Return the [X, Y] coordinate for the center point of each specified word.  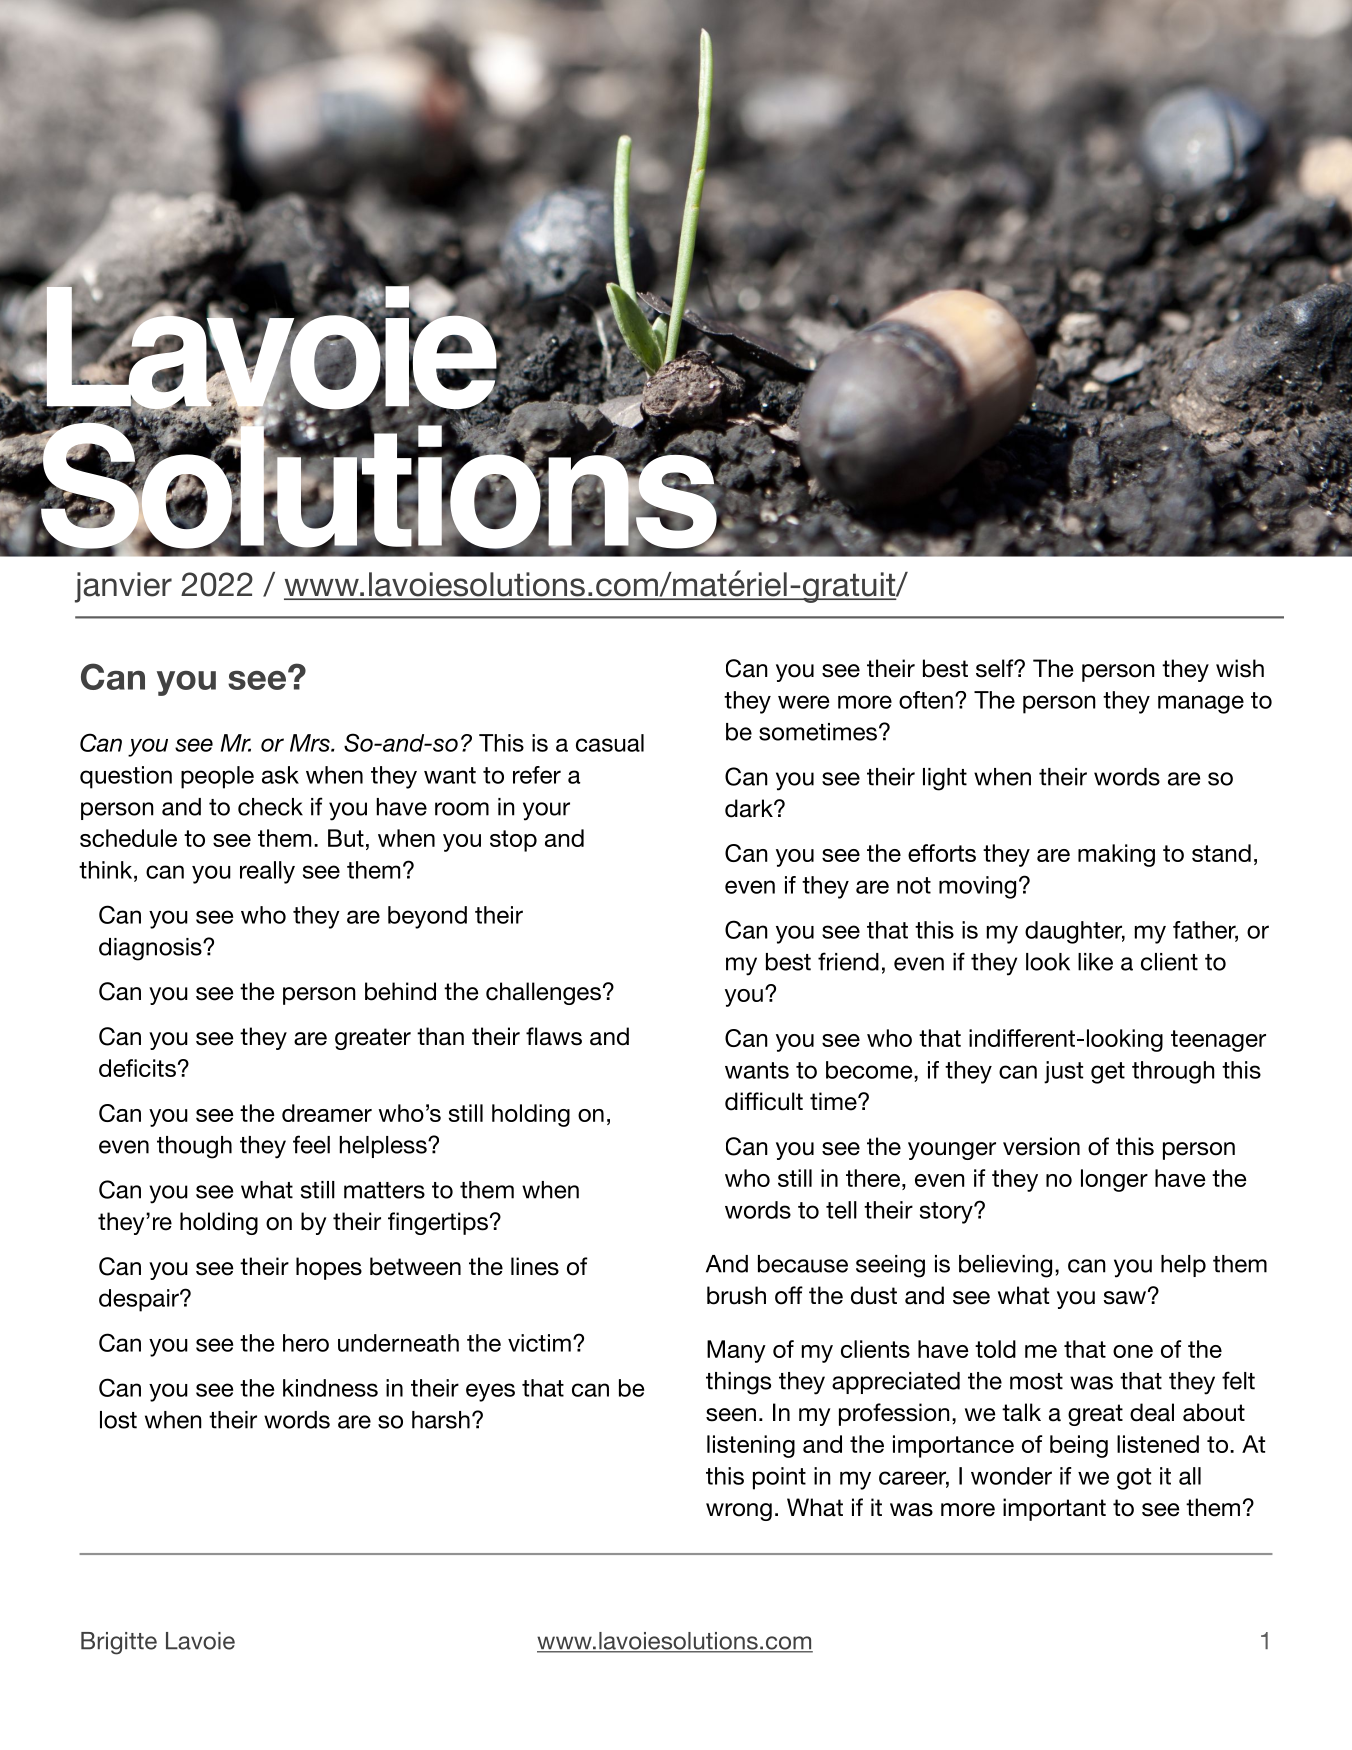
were [803, 702]
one [1133, 1351]
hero [306, 1343]
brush [736, 1295]
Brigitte [119, 1643]
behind [400, 991]
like [1095, 962]
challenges [543, 993]
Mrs [311, 743]
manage [1201, 704]
